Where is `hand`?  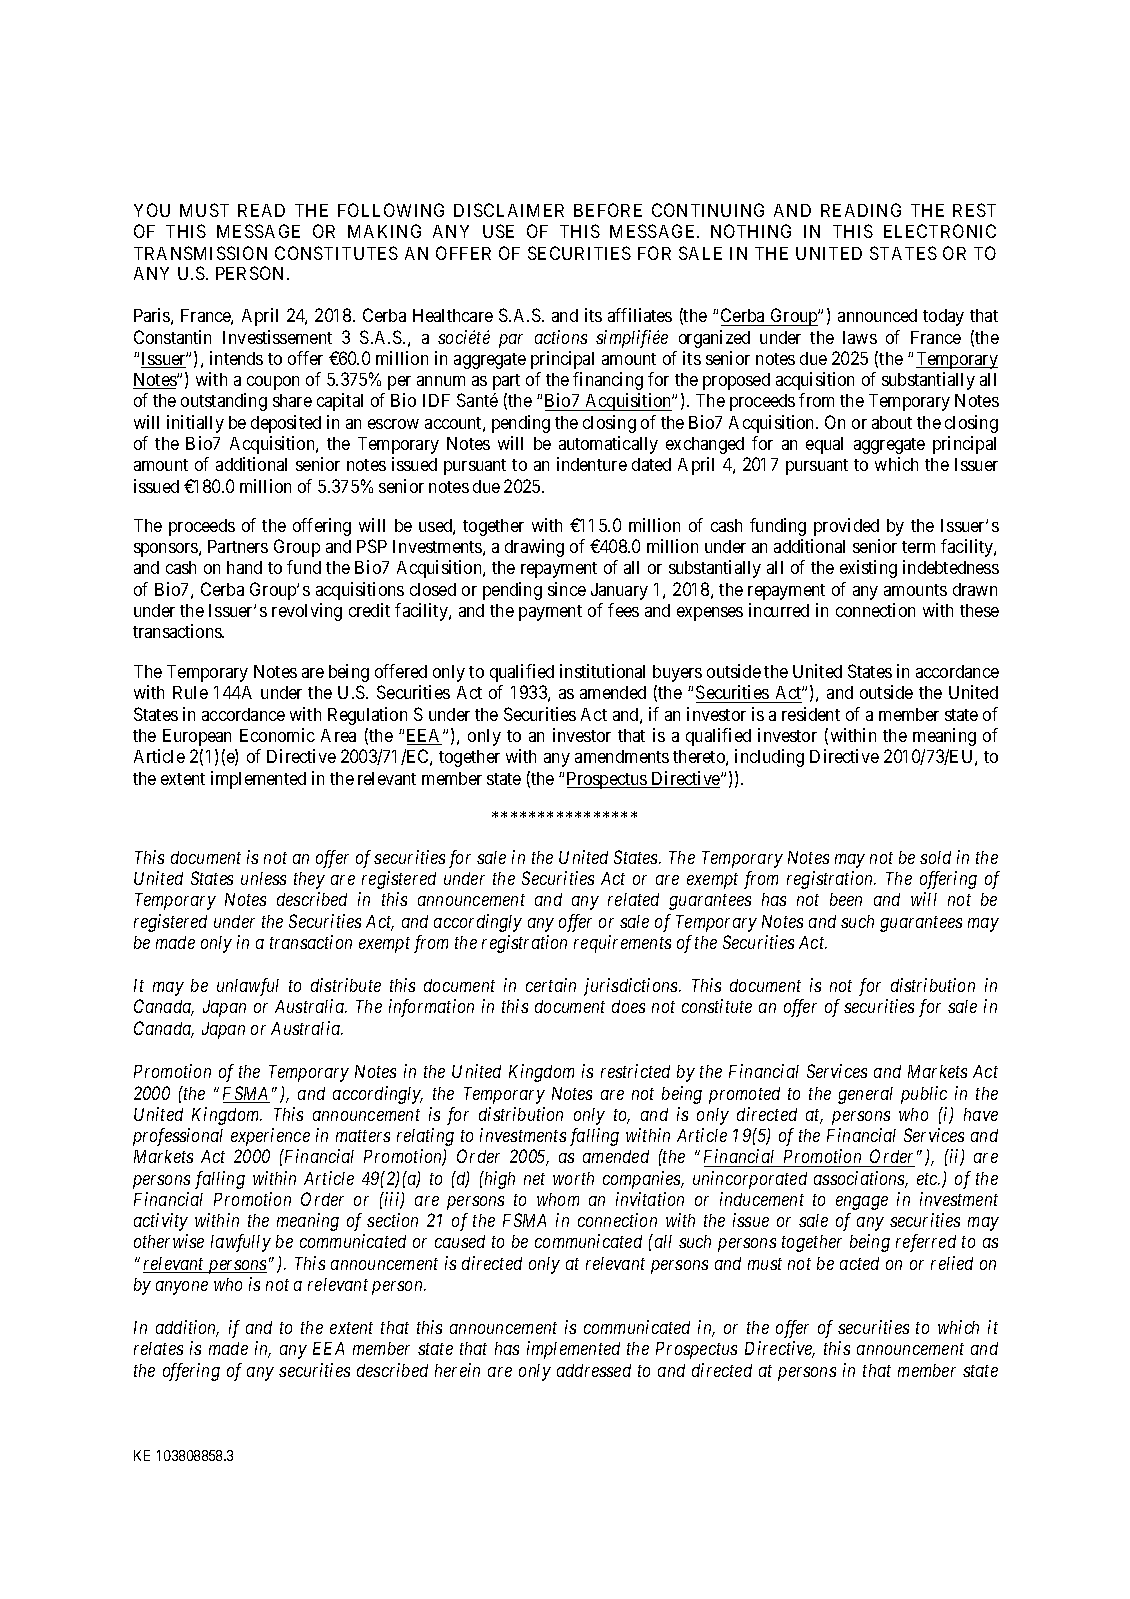
hand is located at coordinates (244, 567).
